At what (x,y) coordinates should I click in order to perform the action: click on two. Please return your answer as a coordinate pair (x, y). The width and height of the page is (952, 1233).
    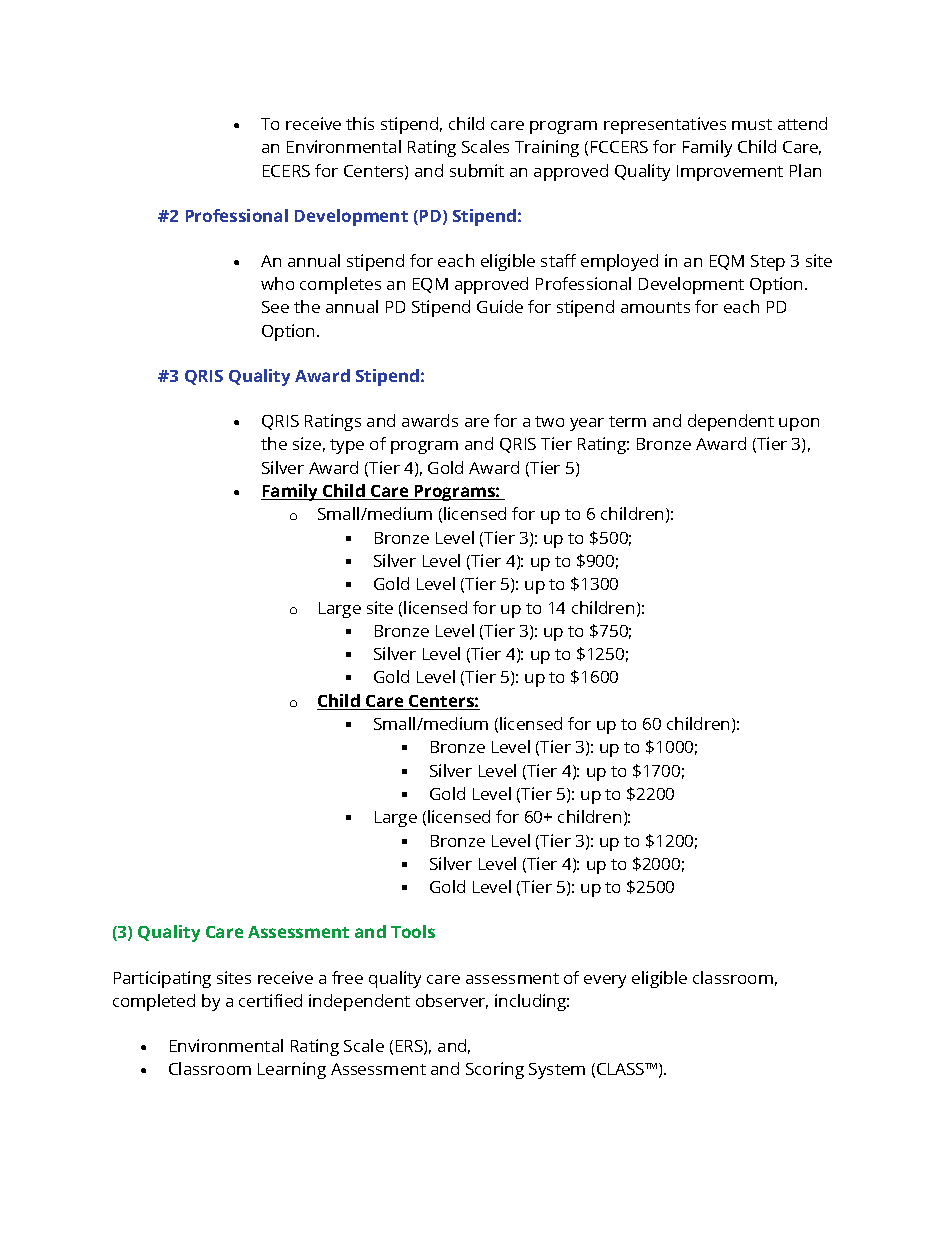
    Looking at the image, I should click on (549, 421).
